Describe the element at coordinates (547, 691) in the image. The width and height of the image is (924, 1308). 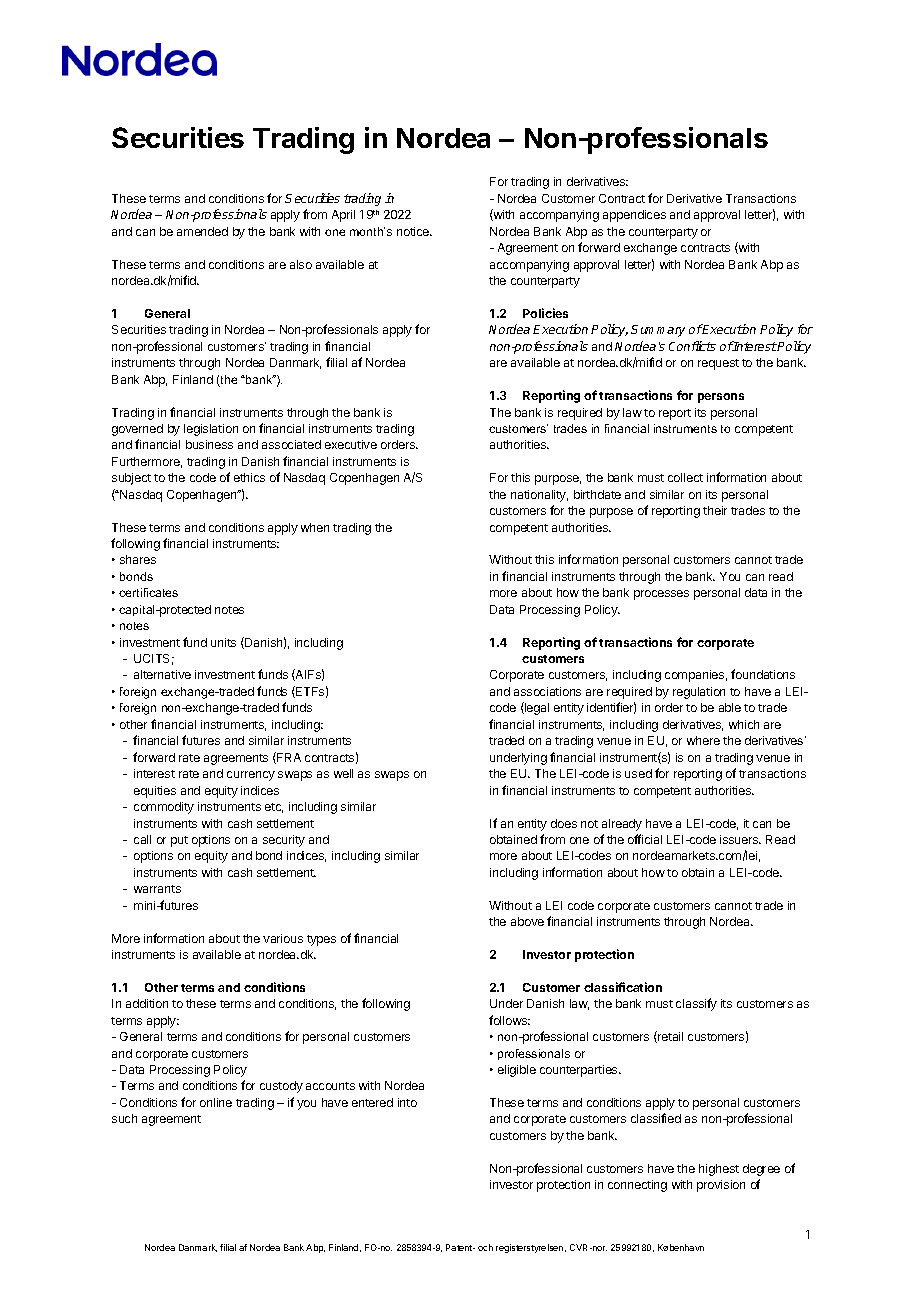
I see `associations` at that location.
